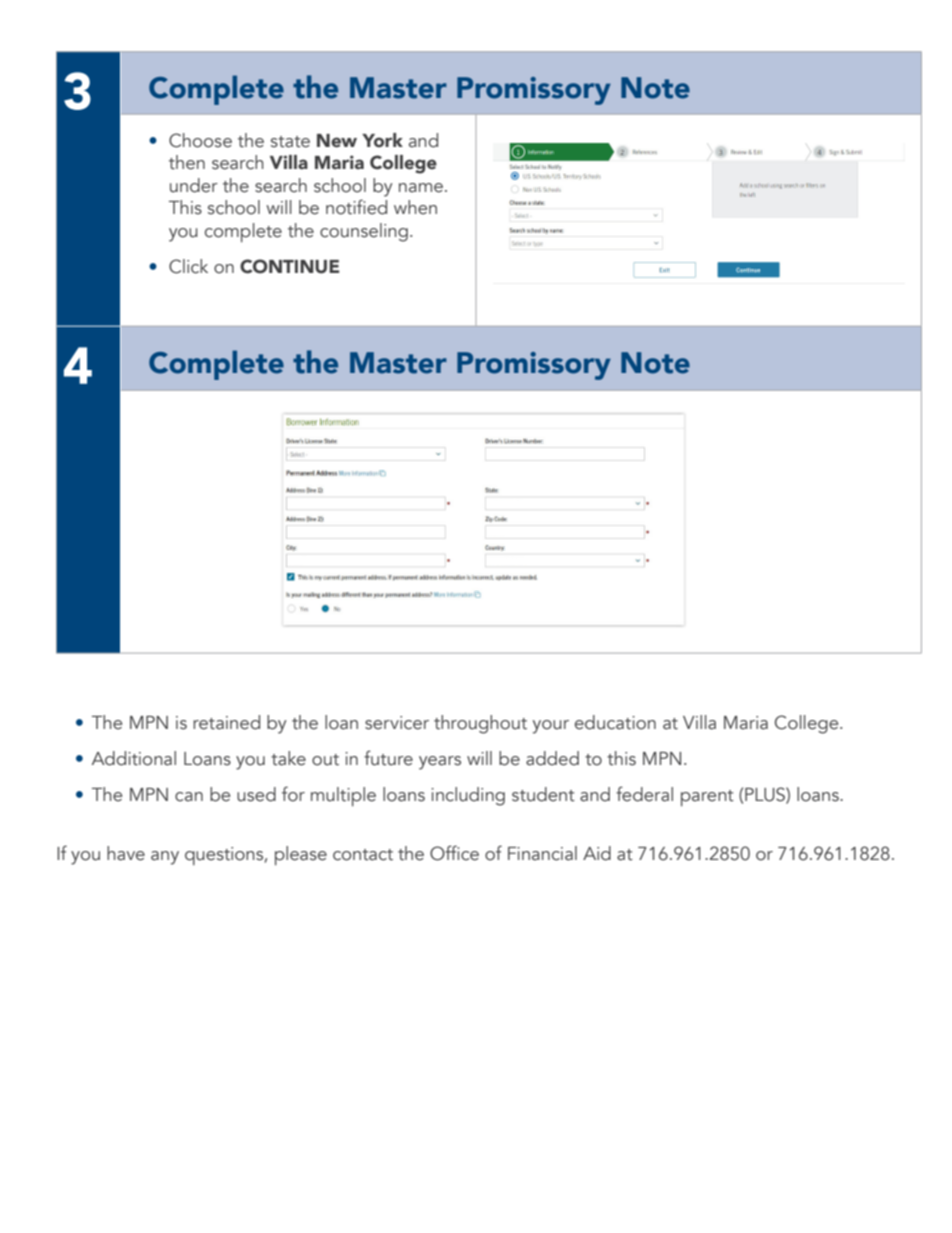 Image resolution: width=952 pixels, height=1233 pixels. Describe the element at coordinates (454, 853) in the screenshot. I see `Office` at that location.
